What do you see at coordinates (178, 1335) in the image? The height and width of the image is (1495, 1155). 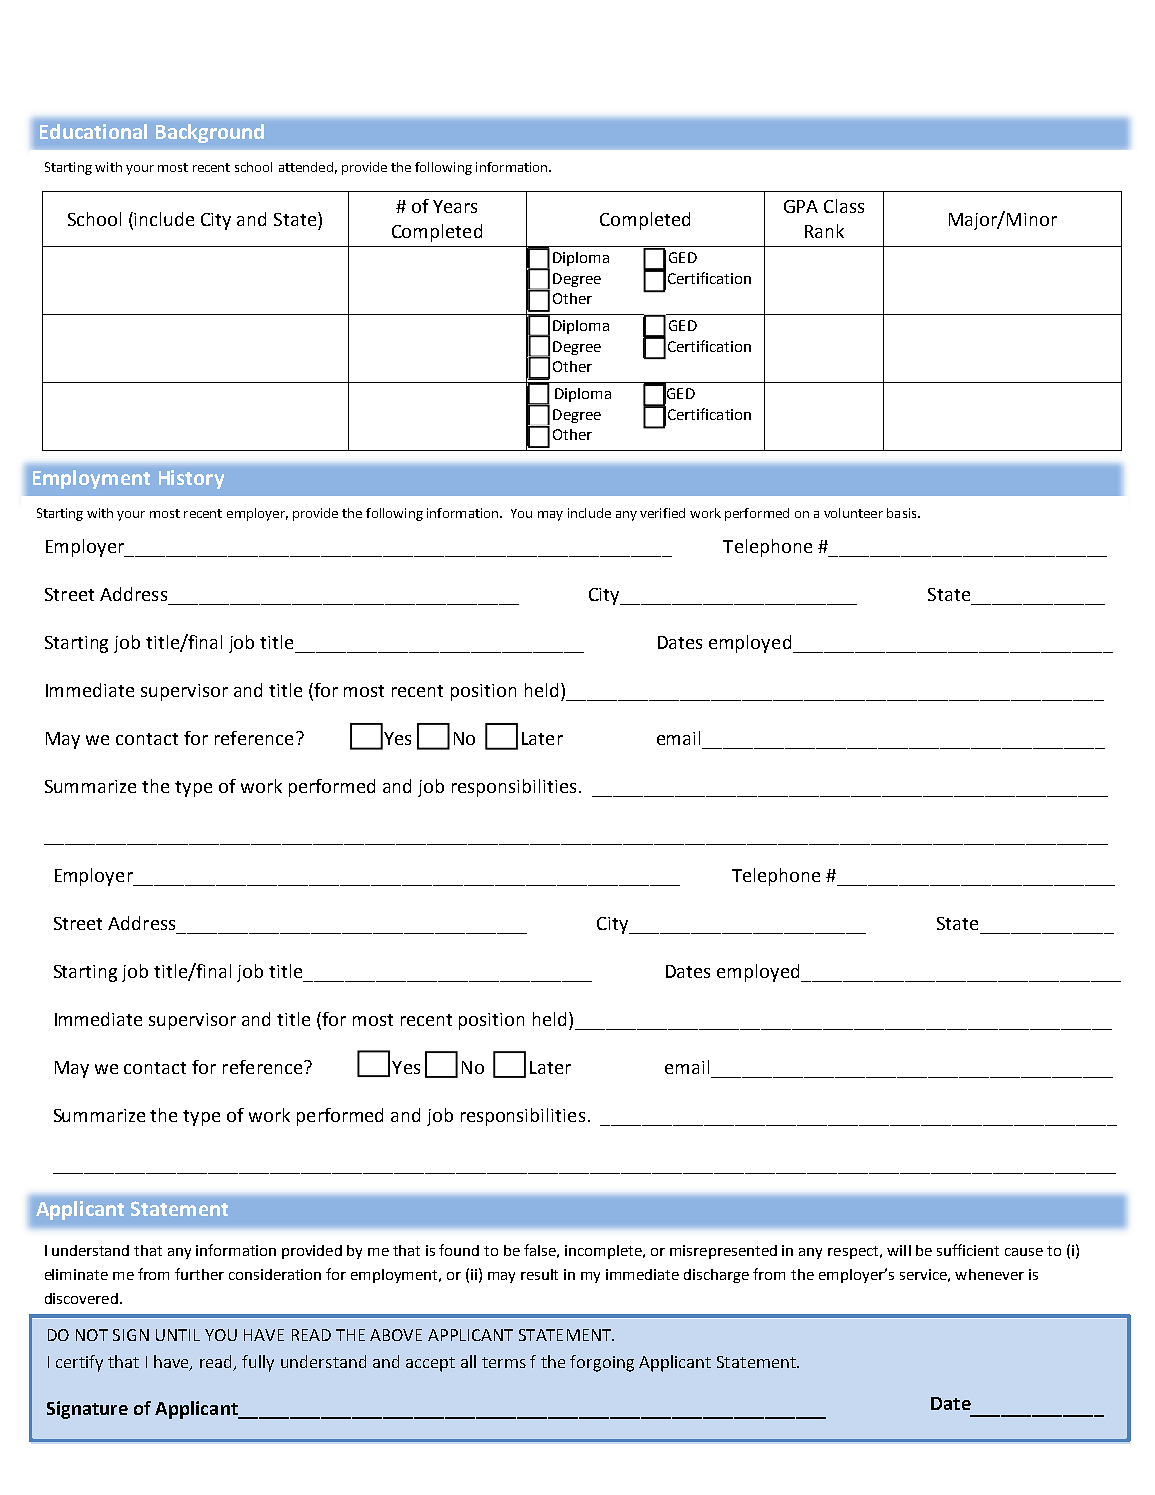 I see `UNTIL` at bounding box center [178, 1335].
